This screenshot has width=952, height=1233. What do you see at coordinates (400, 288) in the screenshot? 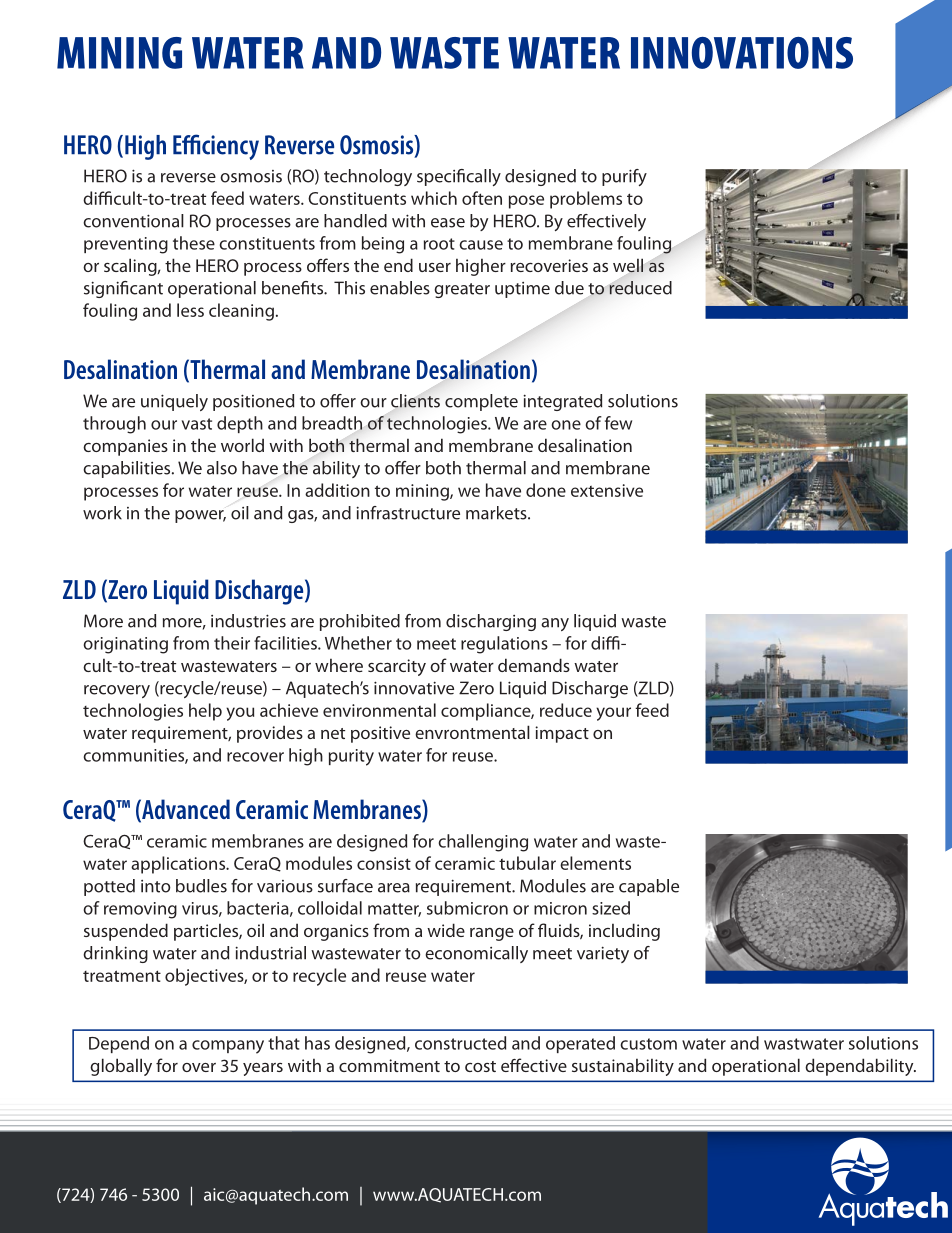
I see `enables` at bounding box center [400, 288].
